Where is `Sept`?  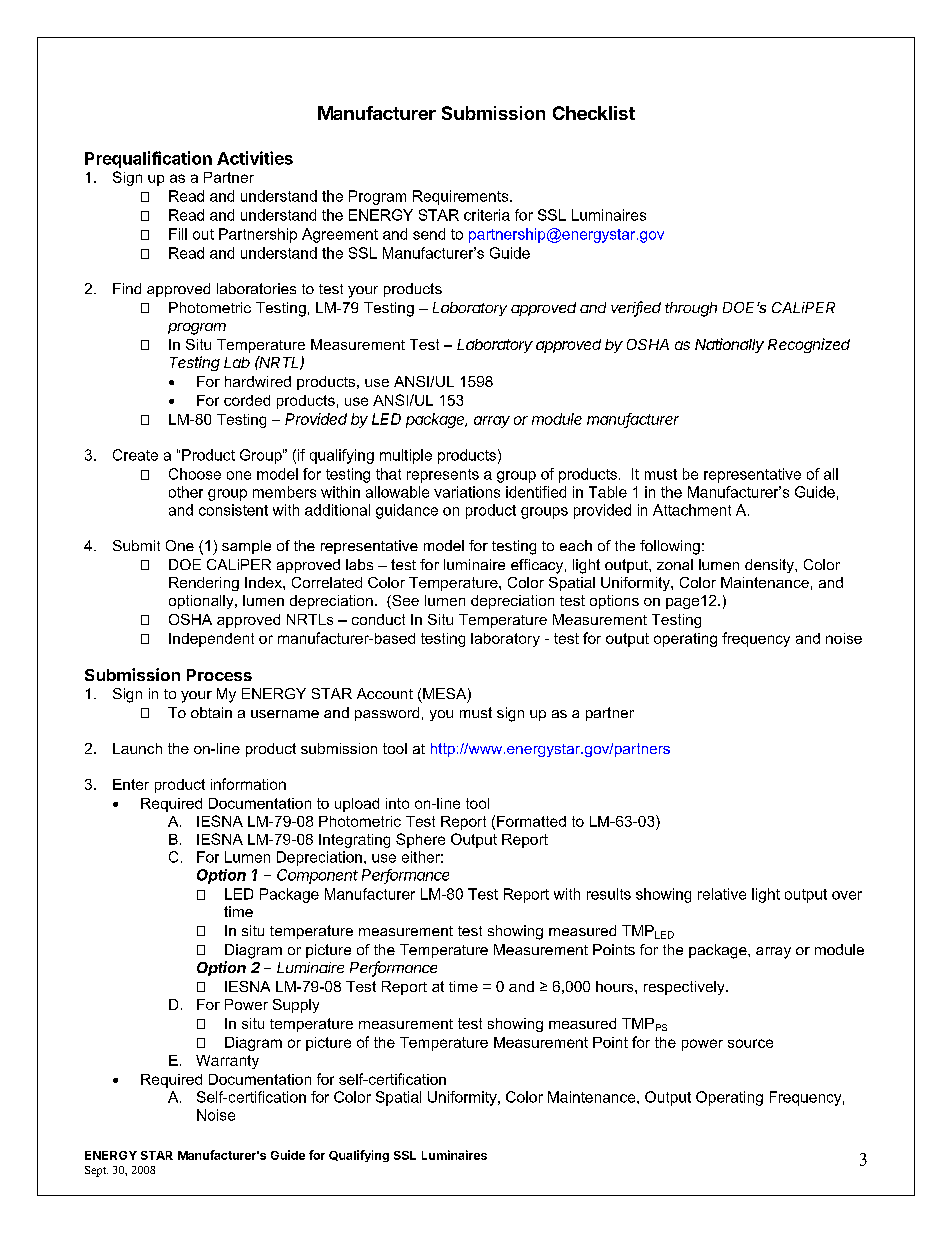 Sept is located at coordinates (96, 1171).
